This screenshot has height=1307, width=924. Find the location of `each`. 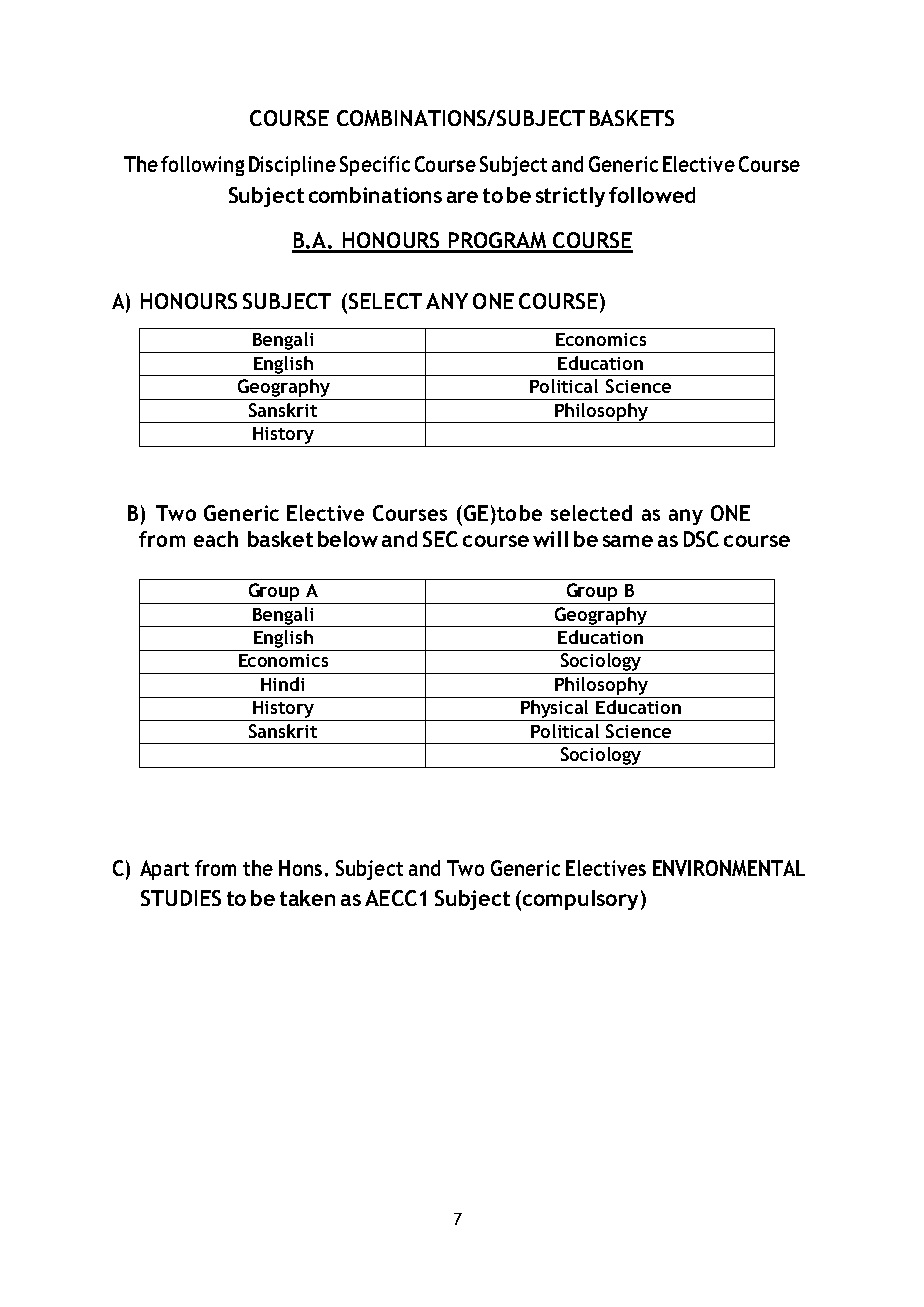

each is located at coordinates (216, 539).
